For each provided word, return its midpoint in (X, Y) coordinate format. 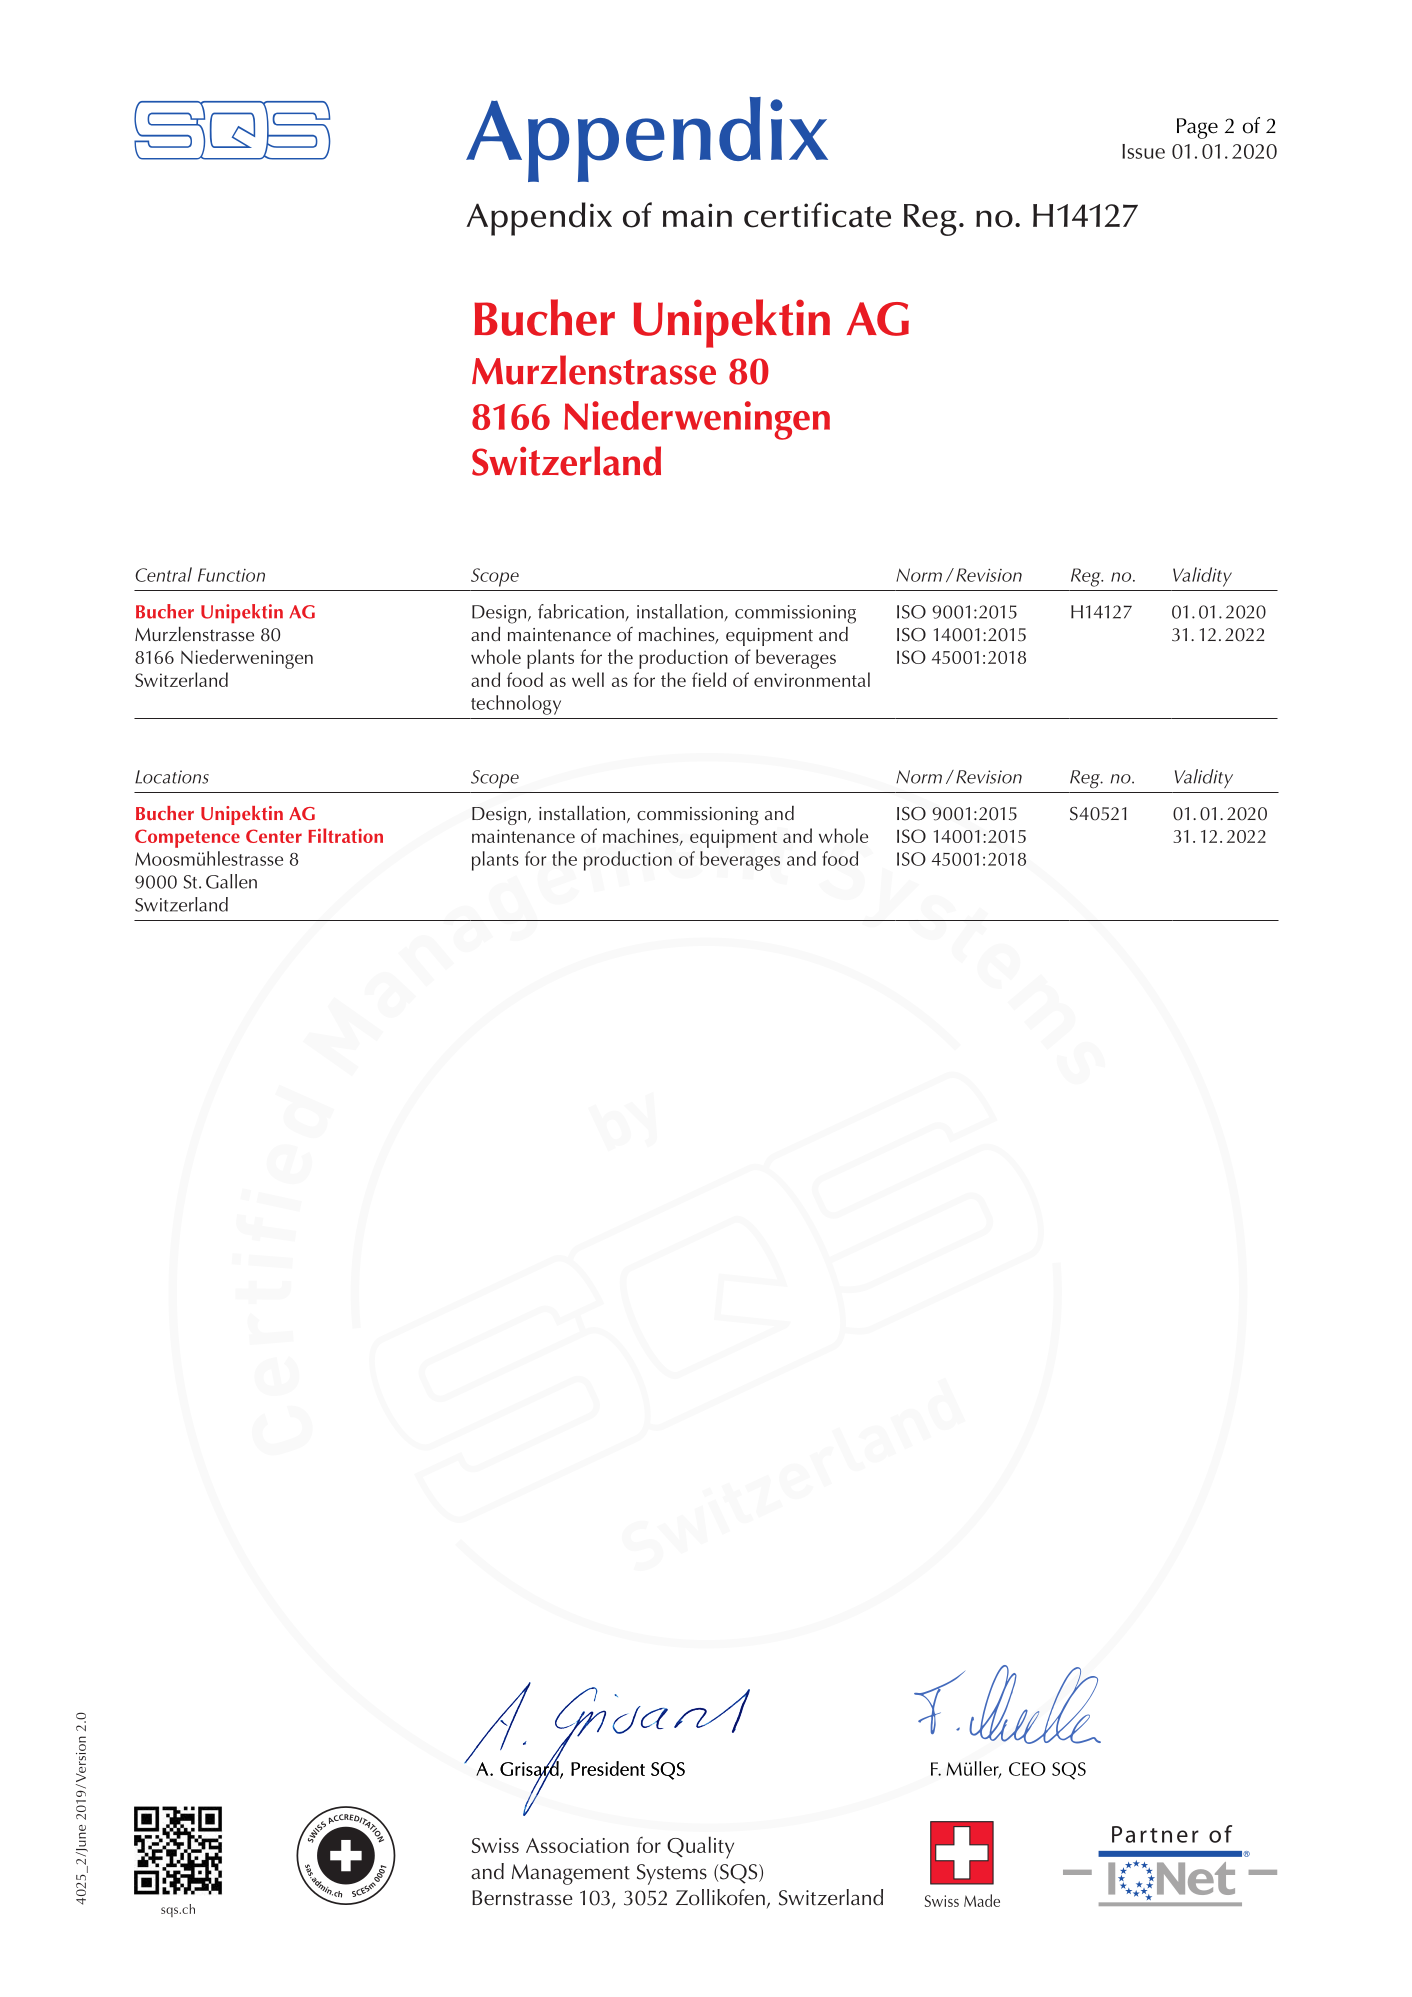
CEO (1027, 1769)
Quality (700, 1847)
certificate (817, 215)
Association (577, 1845)
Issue (1143, 151)
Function (231, 575)
